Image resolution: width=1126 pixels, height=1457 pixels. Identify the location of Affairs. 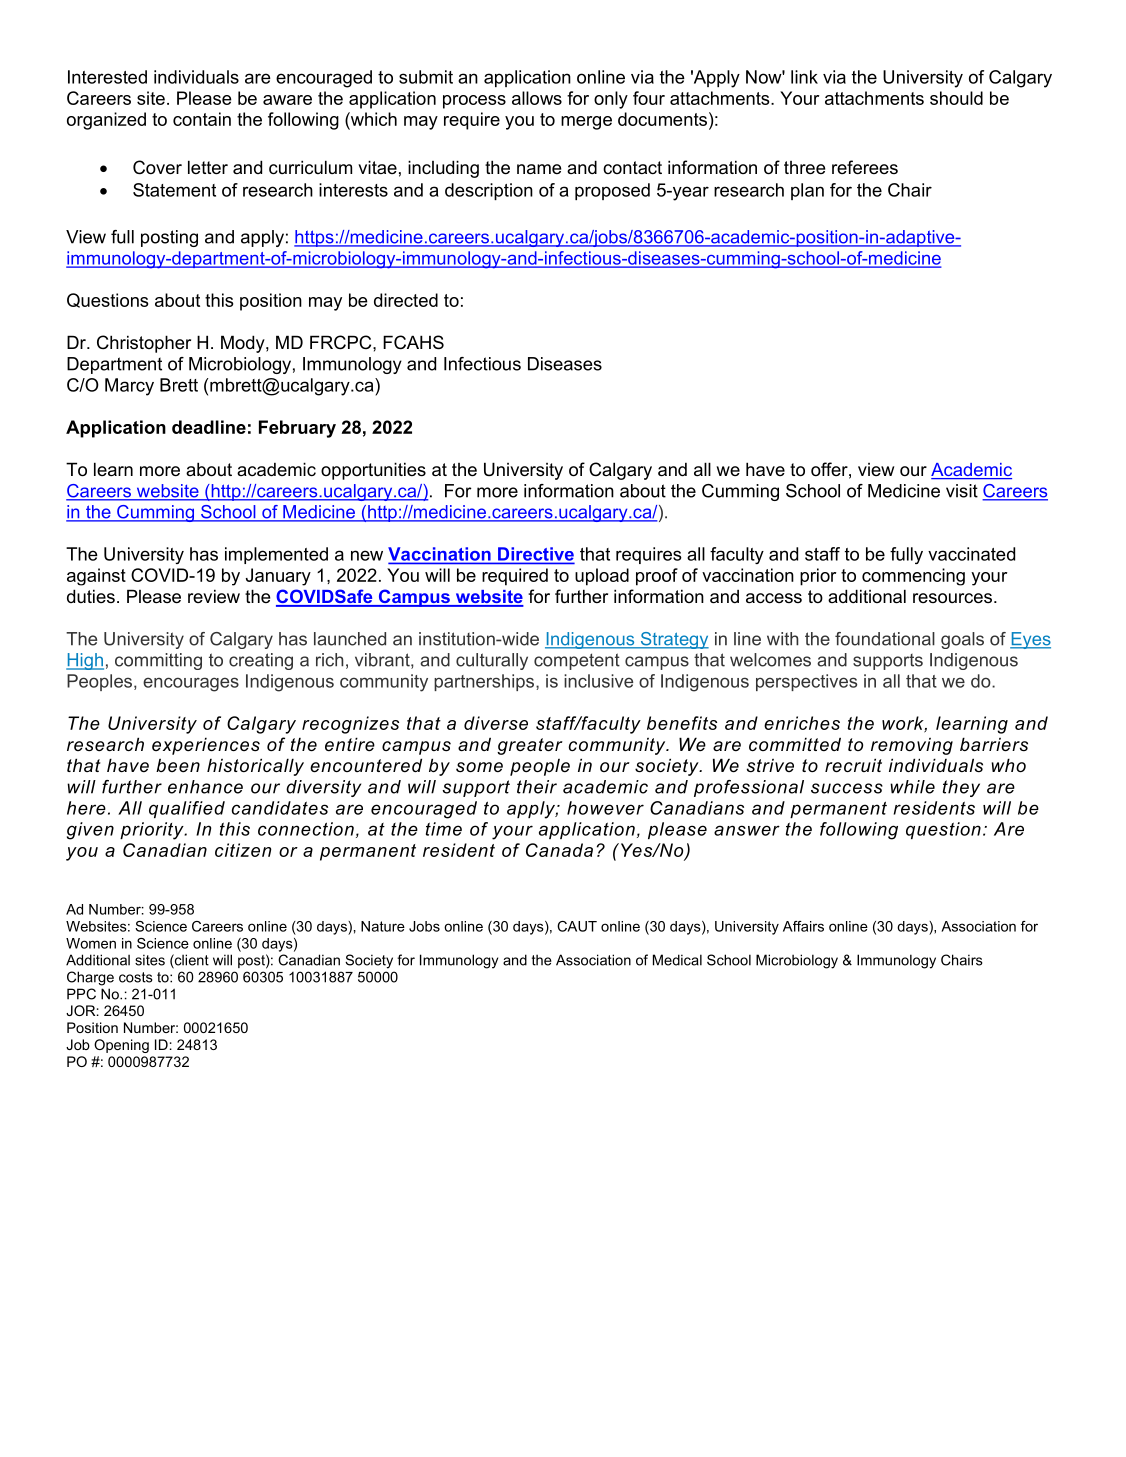
(803, 926).
